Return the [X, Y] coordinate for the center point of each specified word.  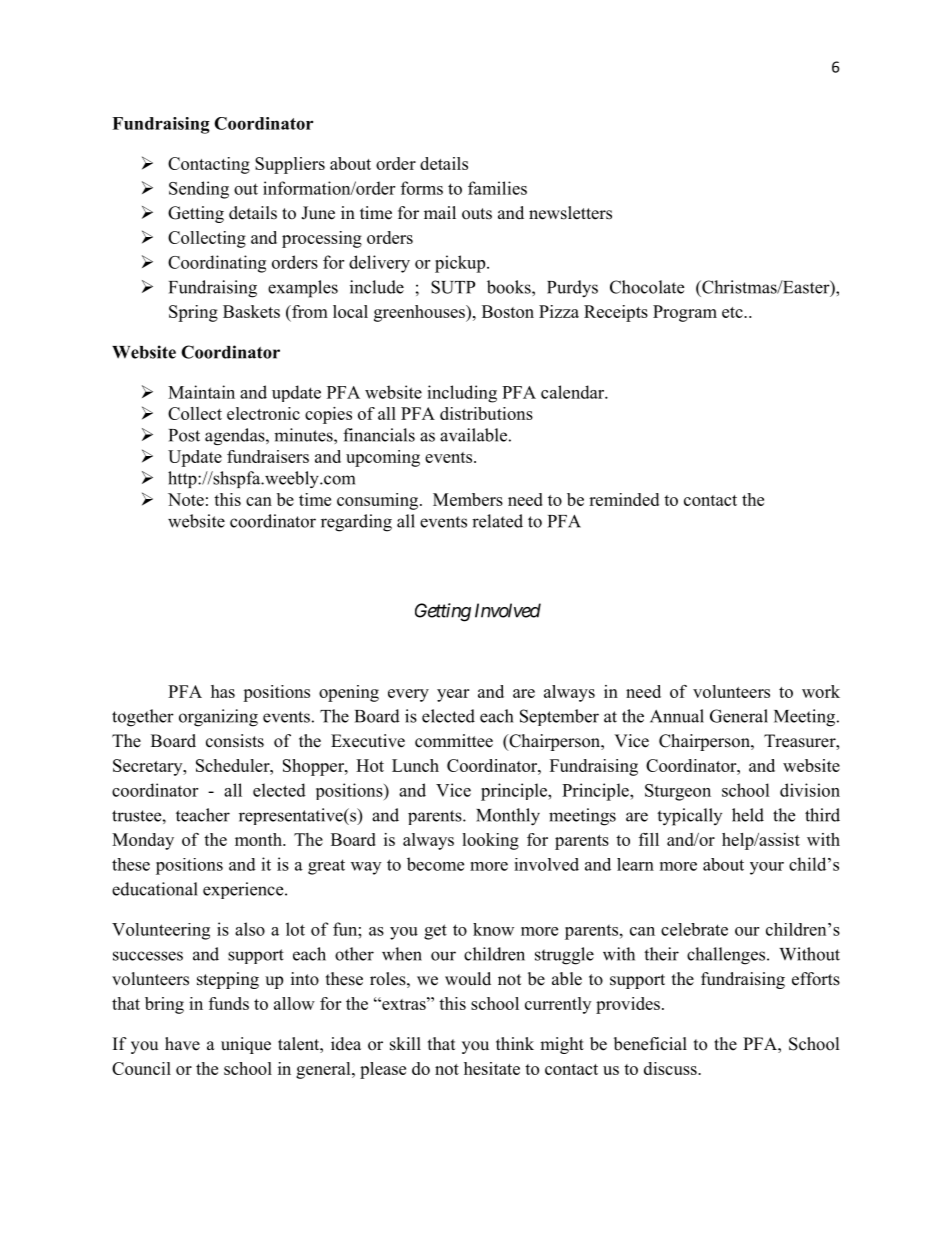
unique [246, 1045]
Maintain [201, 392]
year [453, 695]
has [223, 691]
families [497, 188]
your [767, 868]
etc [733, 312]
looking [490, 841]
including [462, 394]
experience [244, 890]
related [497, 521]
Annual [677, 716]
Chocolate [647, 287]
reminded [624, 499]
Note [186, 499]
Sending [199, 190]
